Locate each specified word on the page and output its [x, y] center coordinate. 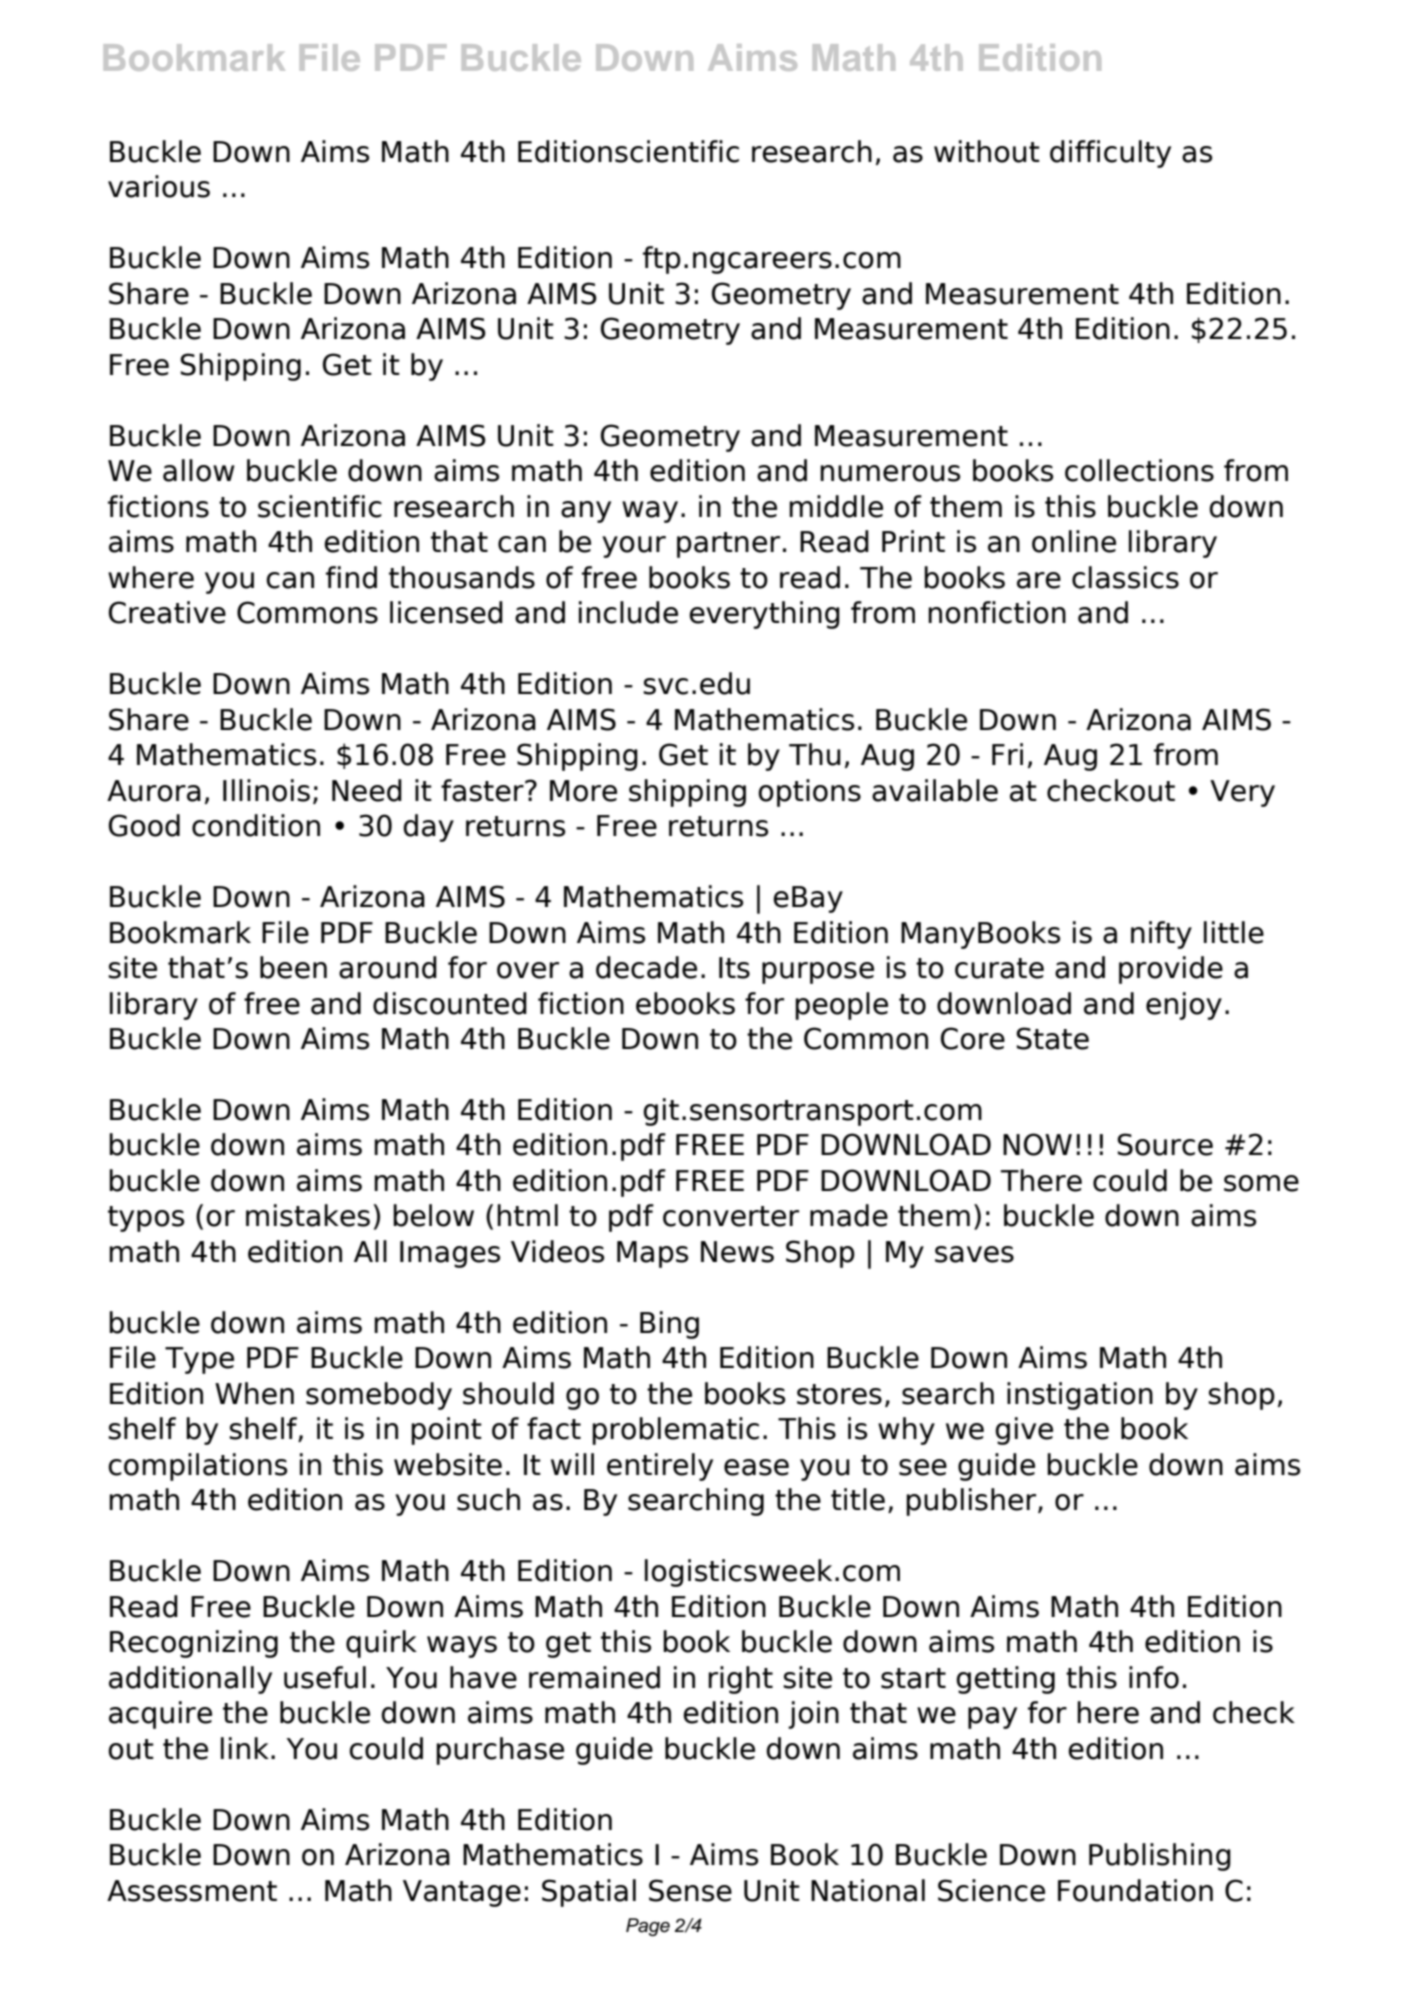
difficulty [1110, 154]
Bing [669, 1325]
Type [199, 1360]
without [987, 151]
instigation [1080, 1396]
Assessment [192, 1891]
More [583, 791]
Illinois [266, 790]
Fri [1007, 754]
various [159, 186]
